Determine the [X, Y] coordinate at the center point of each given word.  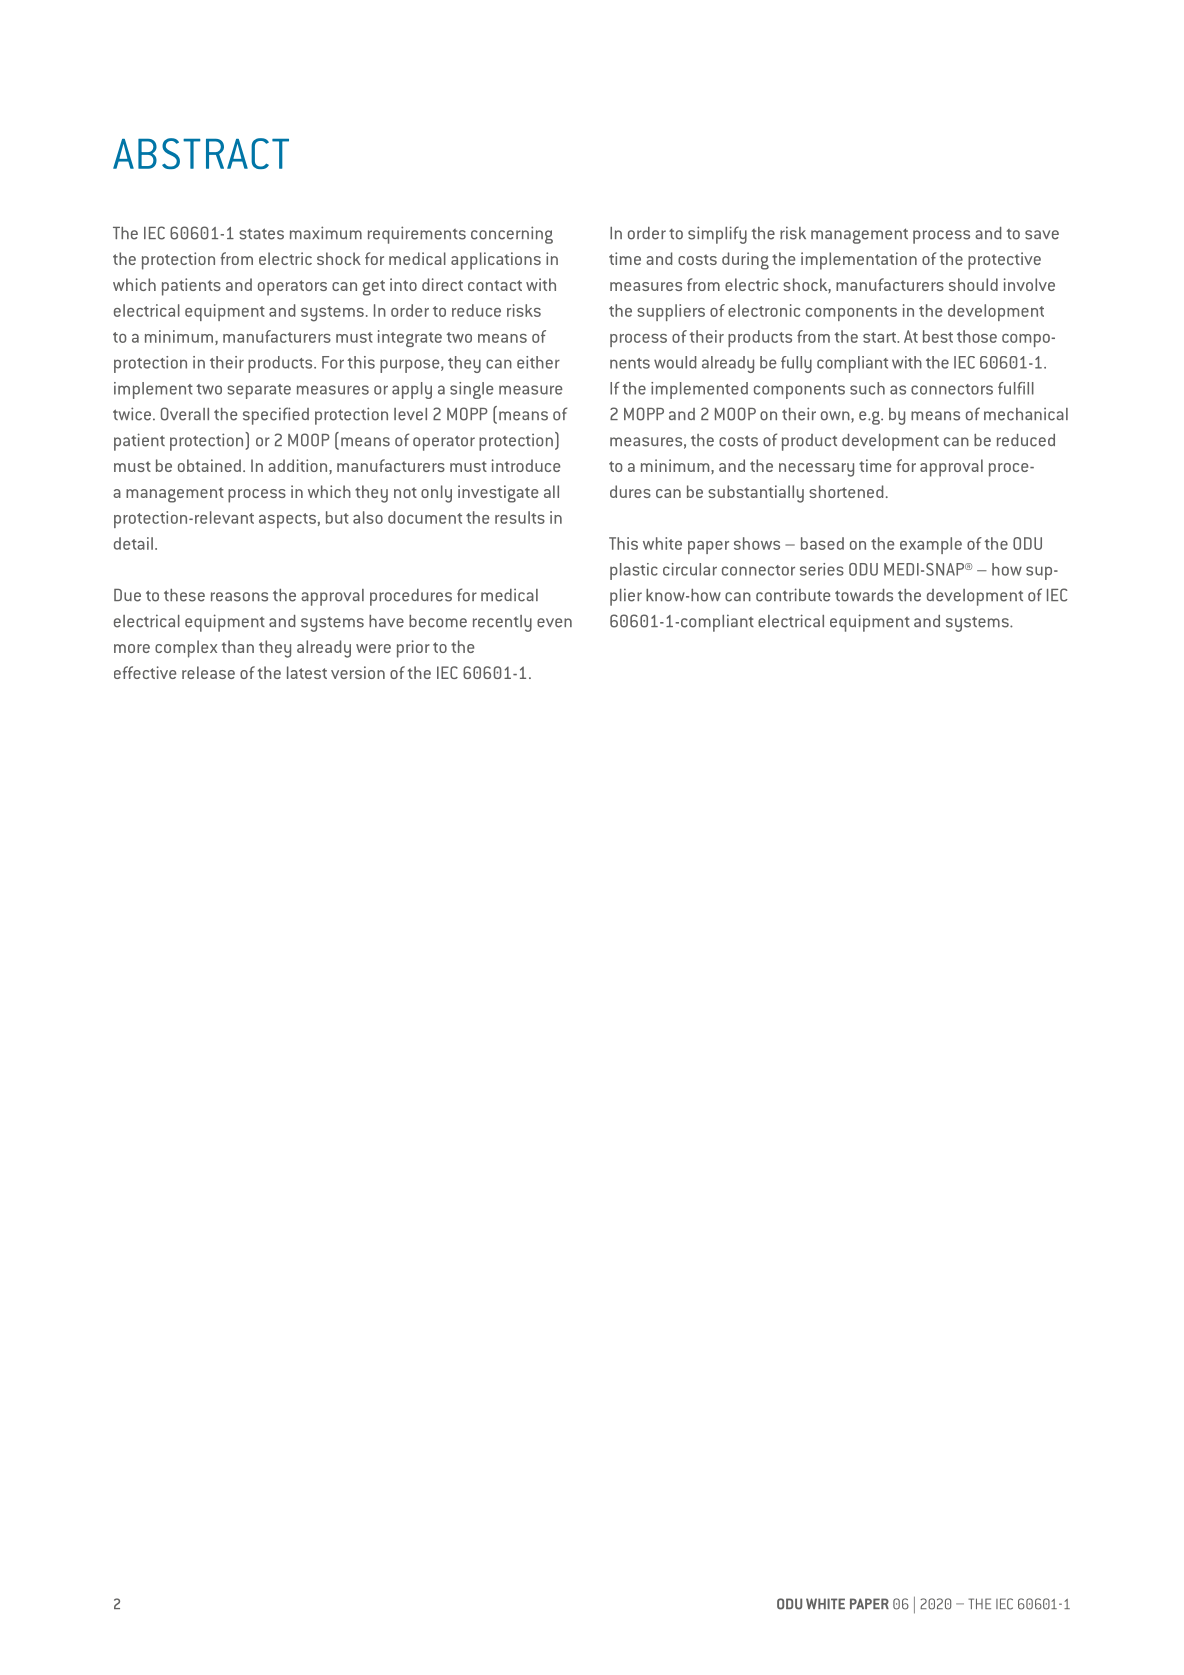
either [538, 362]
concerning [512, 235]
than [238, 646]
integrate [410, 338]
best [938, 336]
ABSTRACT [201, 153]
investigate [498, 494]
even [554, 623]
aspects [287, 520]
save [1042, 235]
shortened [846, 491]
